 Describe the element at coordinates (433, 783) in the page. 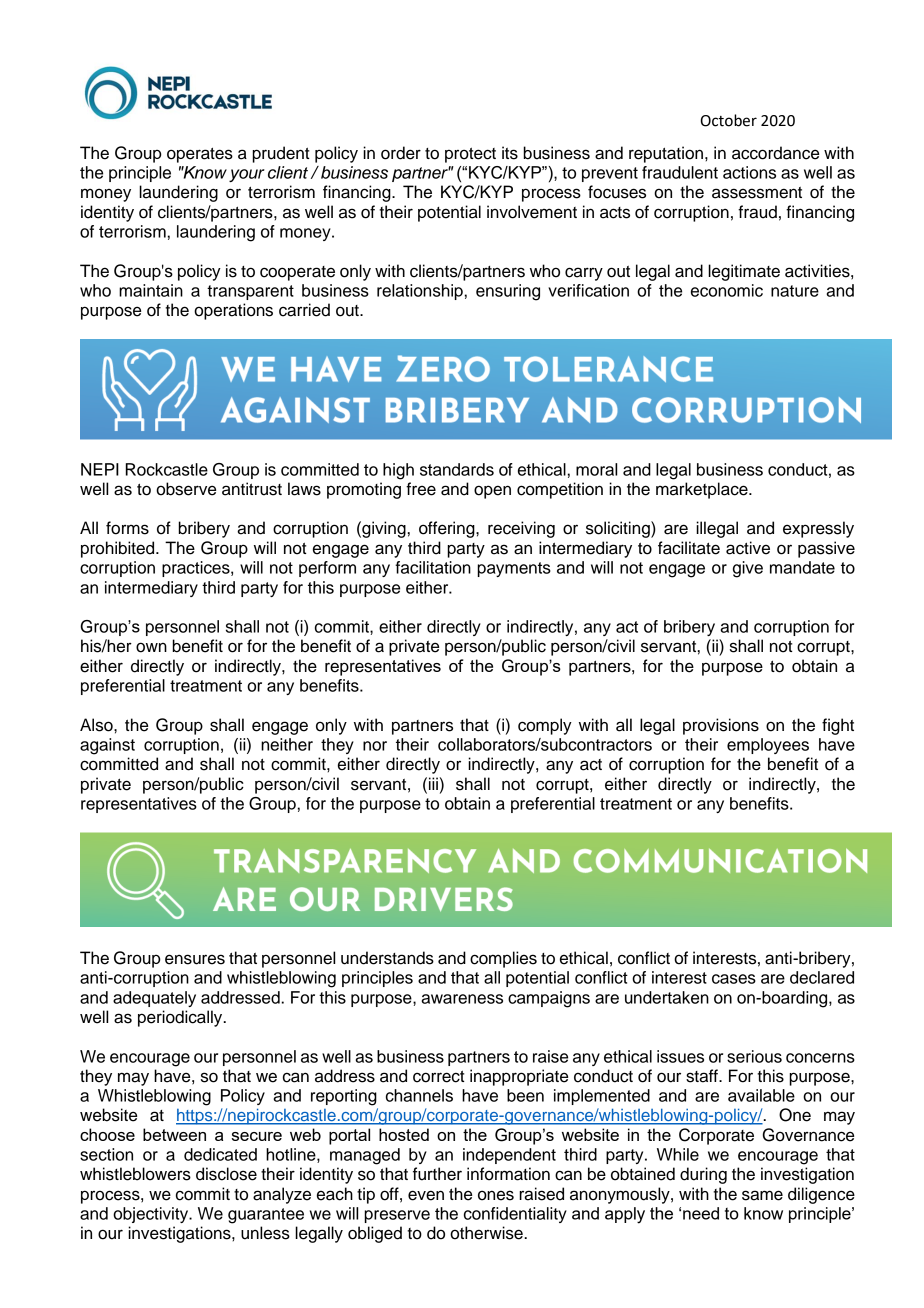

I see `iii` at that location.
